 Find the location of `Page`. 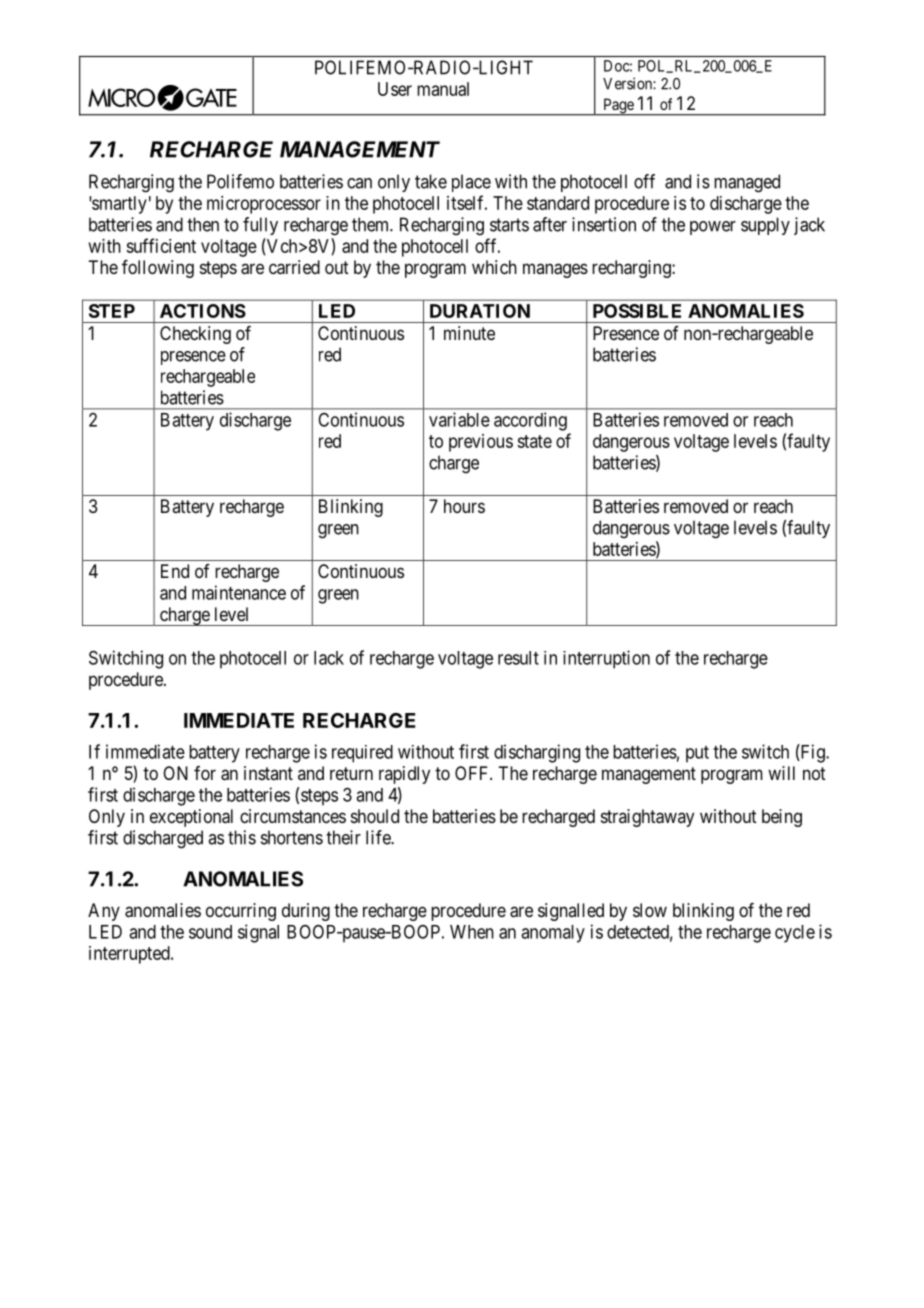

Page is located at coordinates (618, 107).
